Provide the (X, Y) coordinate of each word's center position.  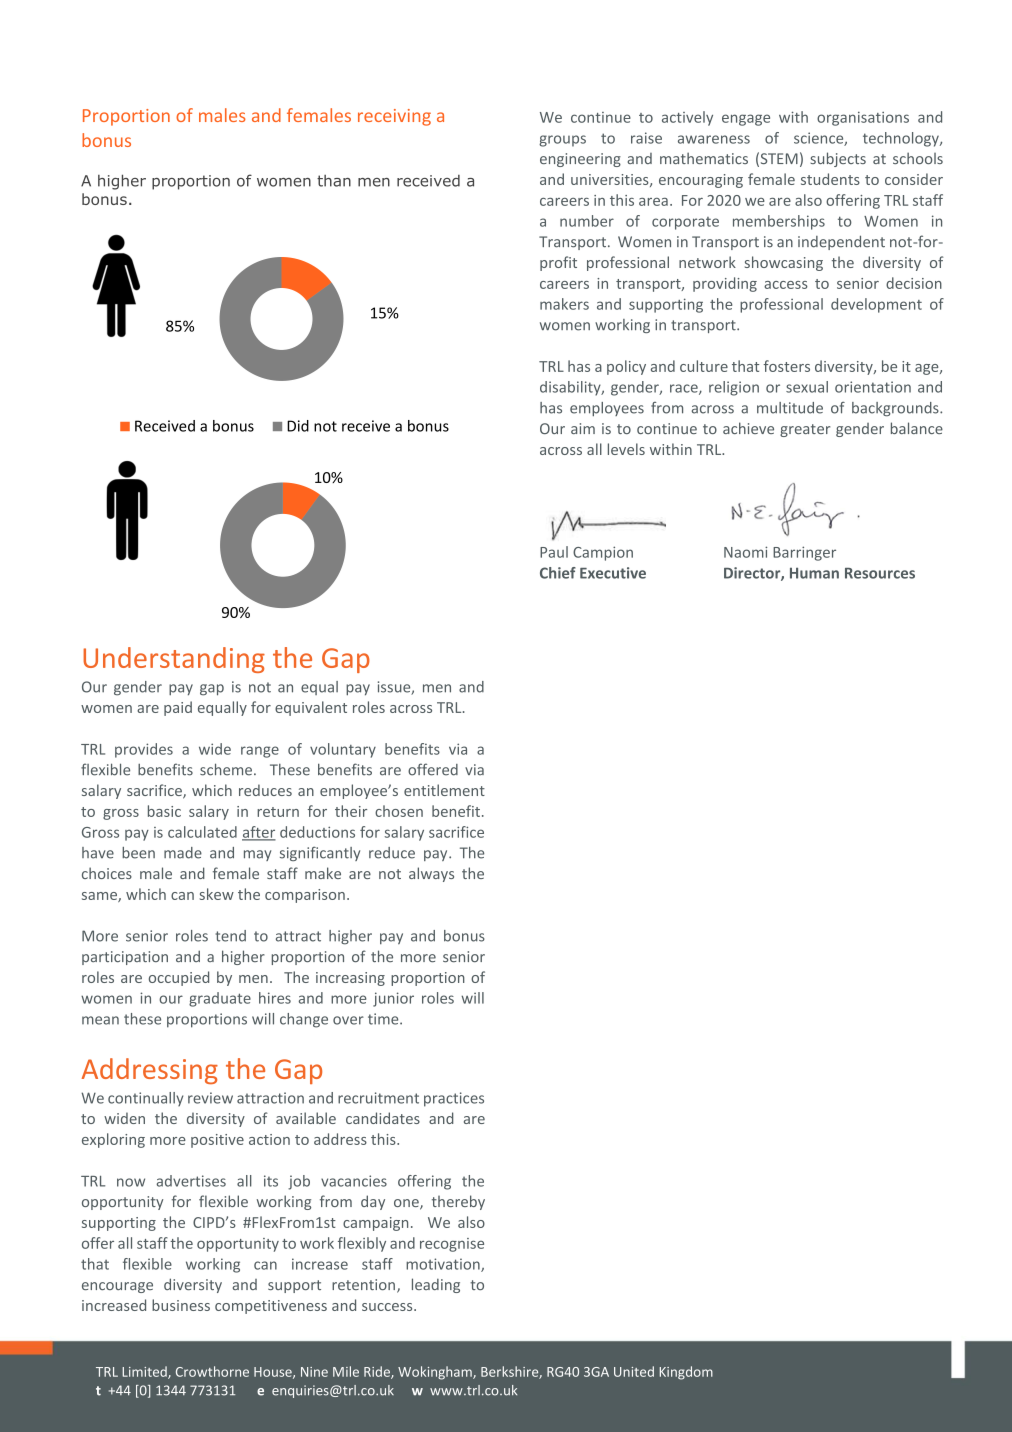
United (634, 1371)
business (181, 1305)
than (334, 181)
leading (436, 1285)
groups (562, 141)
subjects (838, 159)
